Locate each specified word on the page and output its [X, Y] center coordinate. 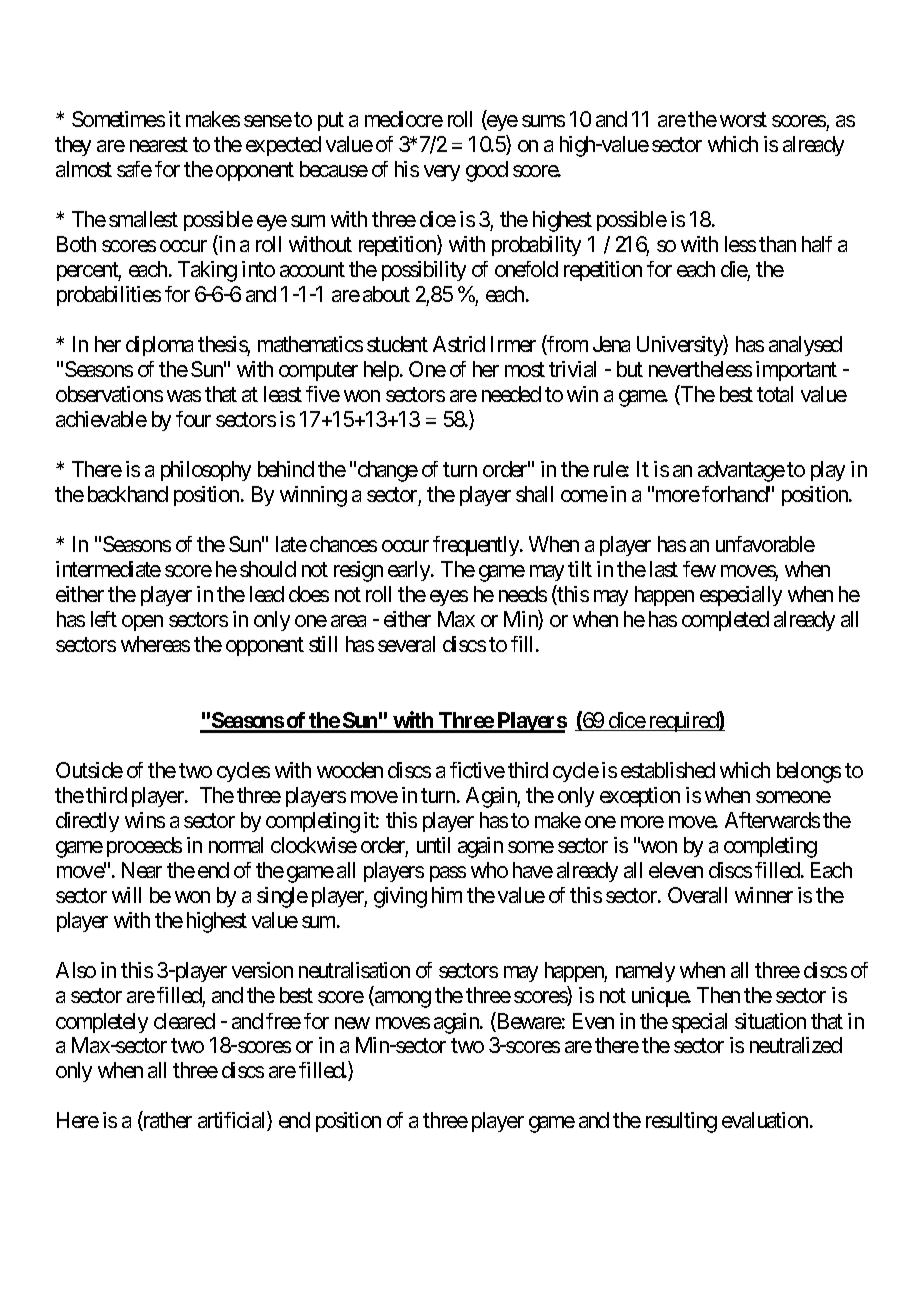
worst [743, 119]
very [442, 173]
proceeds [144, 847]
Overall [697, 895]
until [433, 845]
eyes [449, 598]
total [775, 394]
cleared [184, 1021]
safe [134, 169]
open [142, 623]
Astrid [459, 344]
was [184, 396]
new [352, 1023]
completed [725, 621]
